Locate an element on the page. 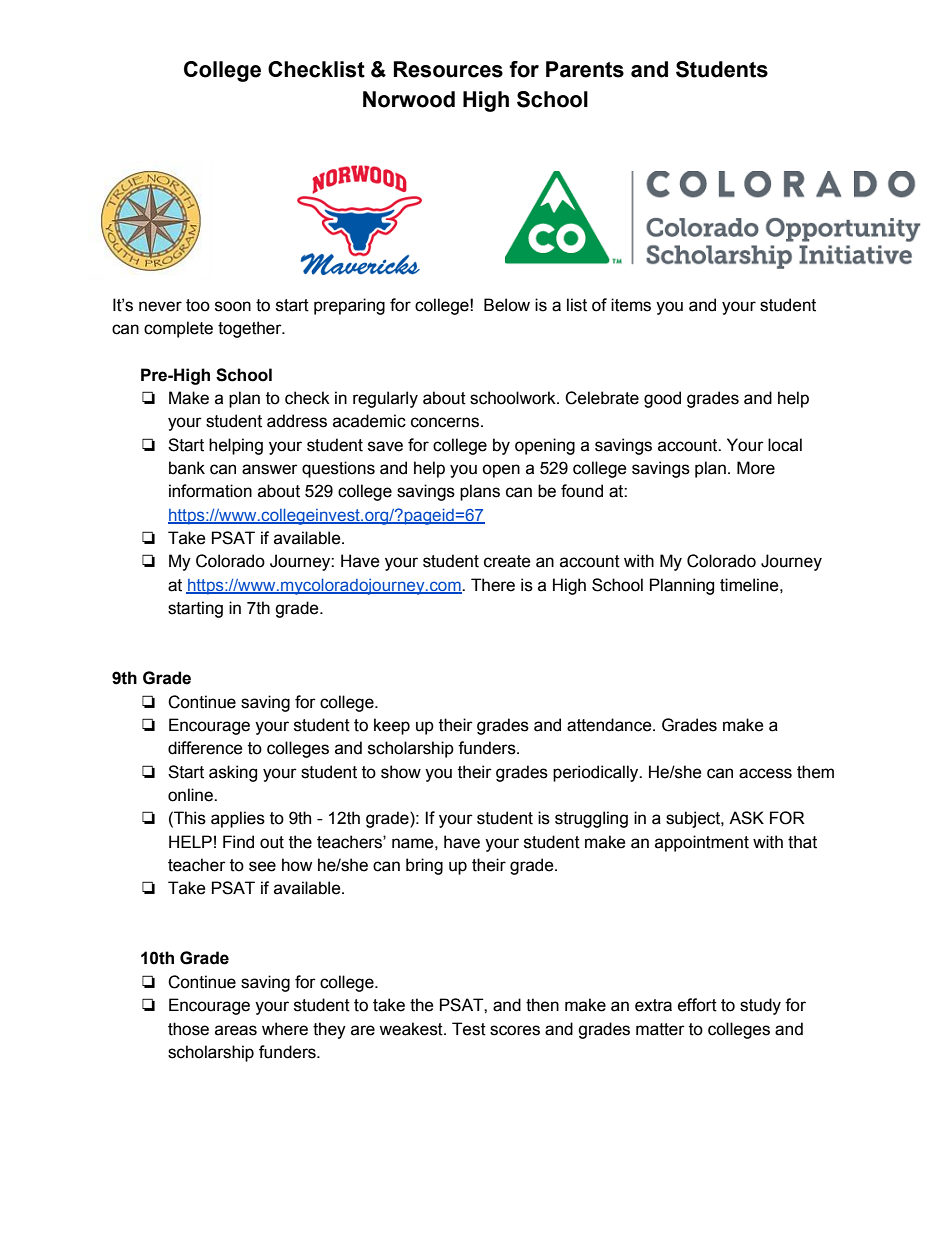 This document has width=952, height=1233. areas is located at coordinates (236, 1030).
